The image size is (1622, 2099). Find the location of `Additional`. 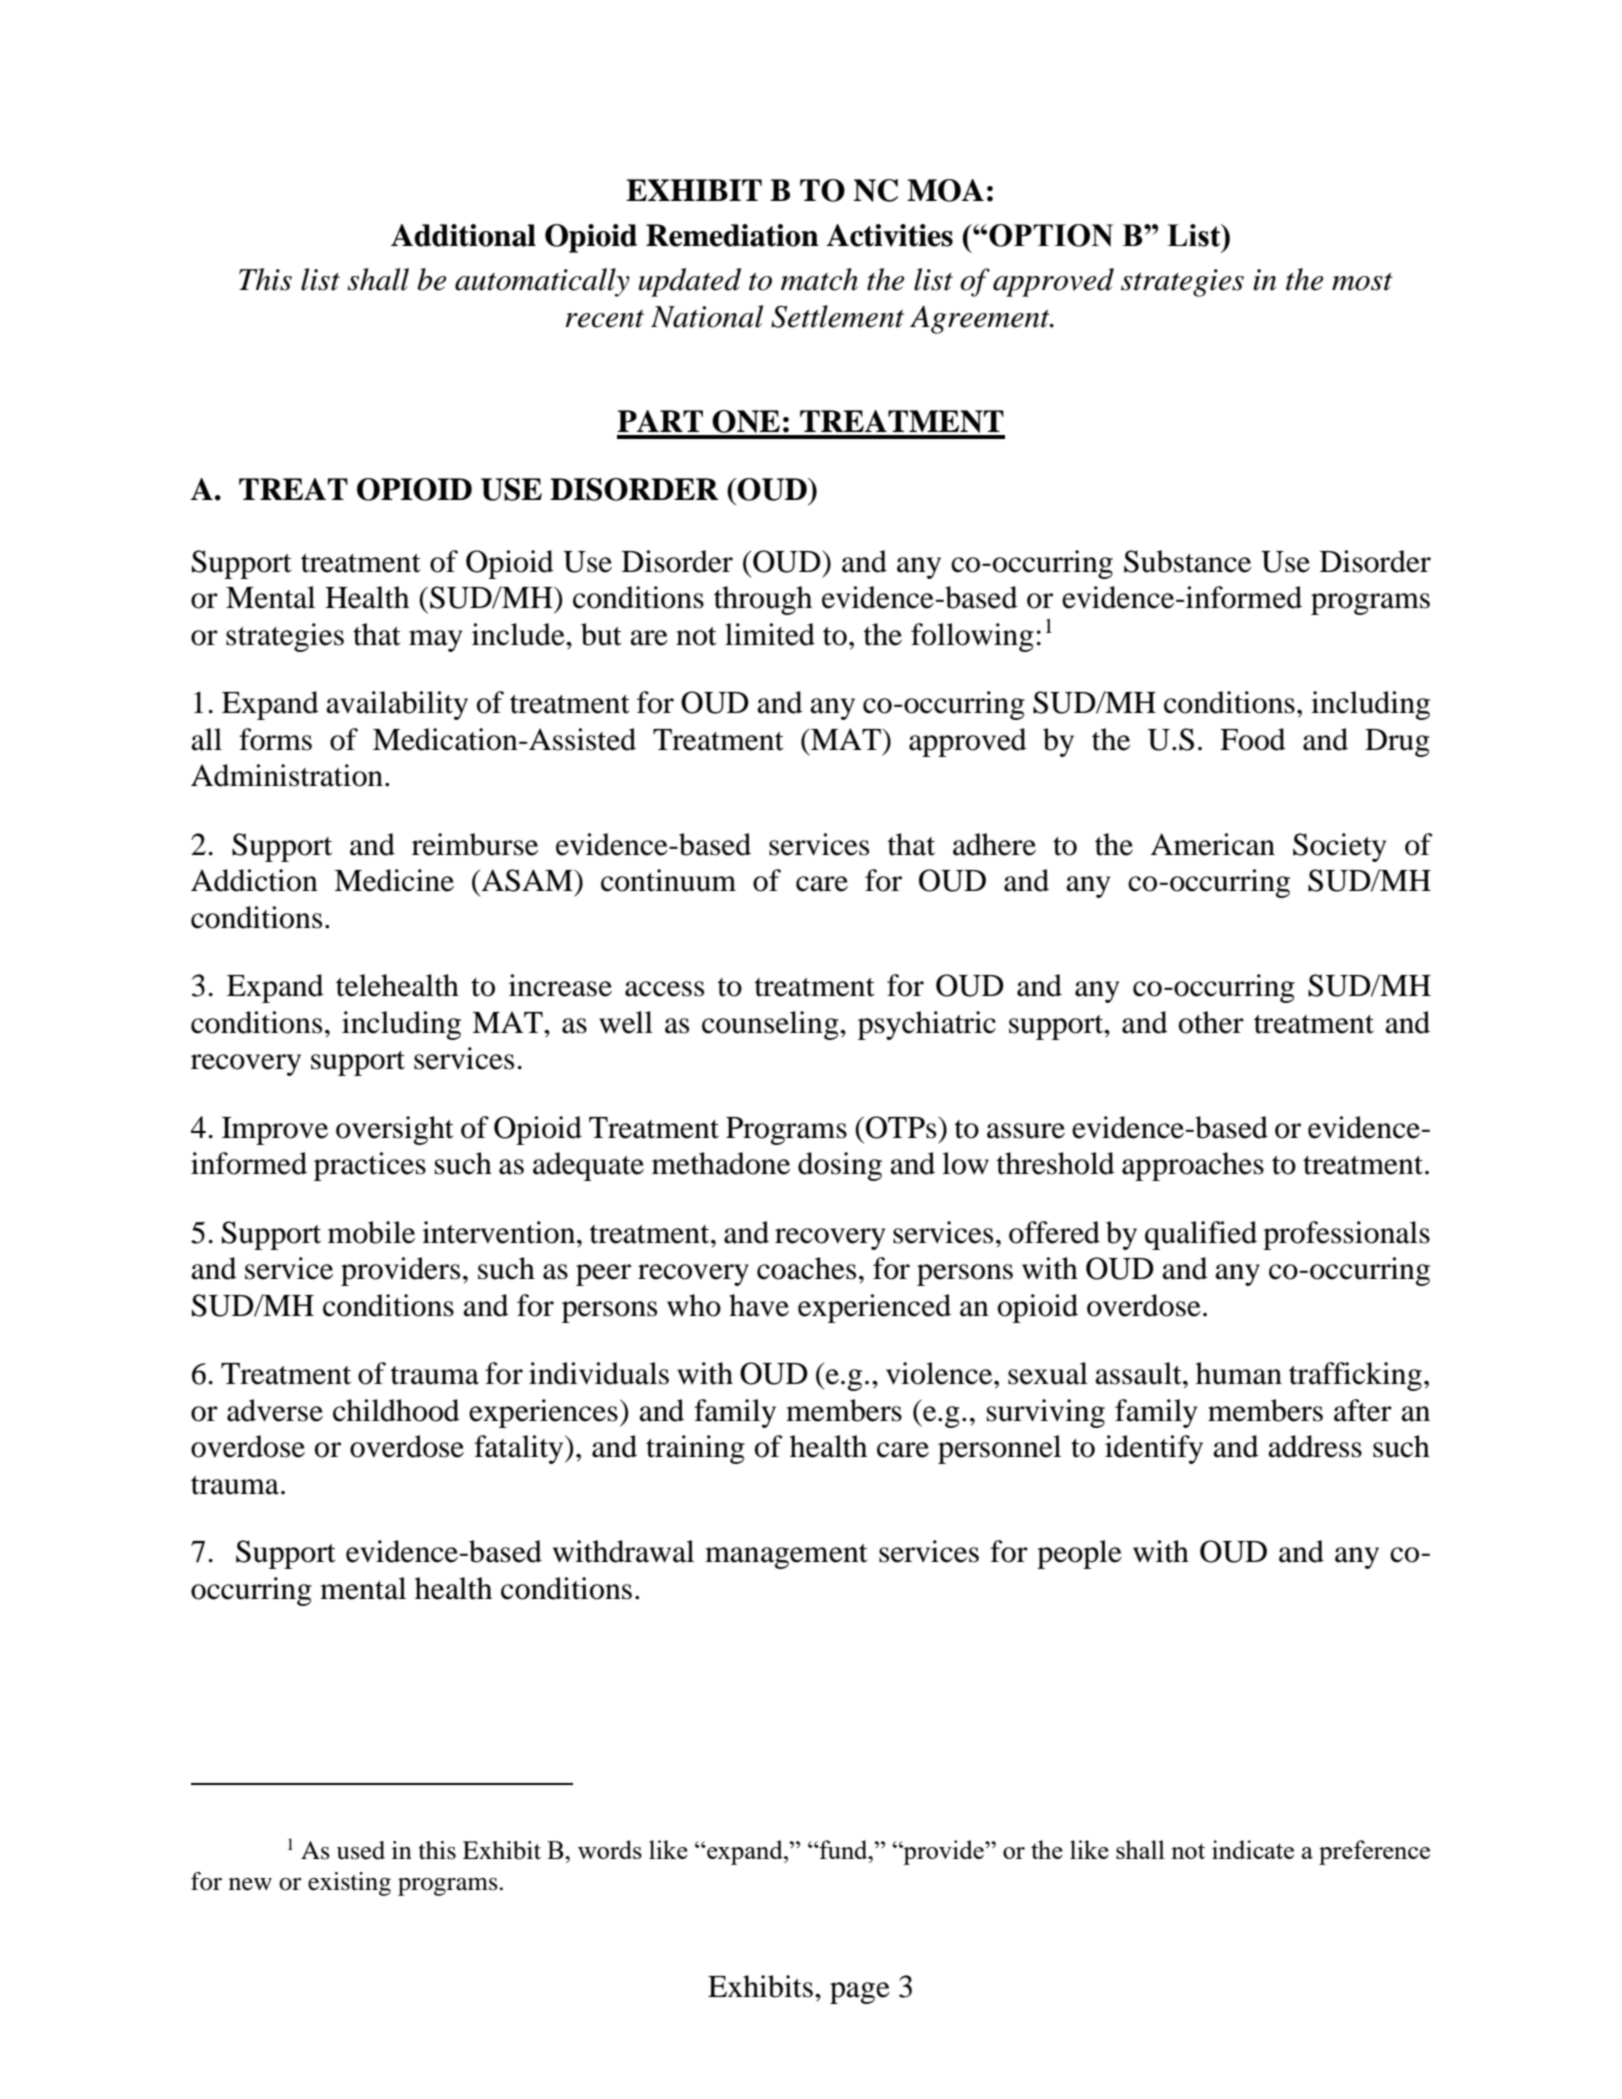

Additional is located at coordinates (463, 235).
